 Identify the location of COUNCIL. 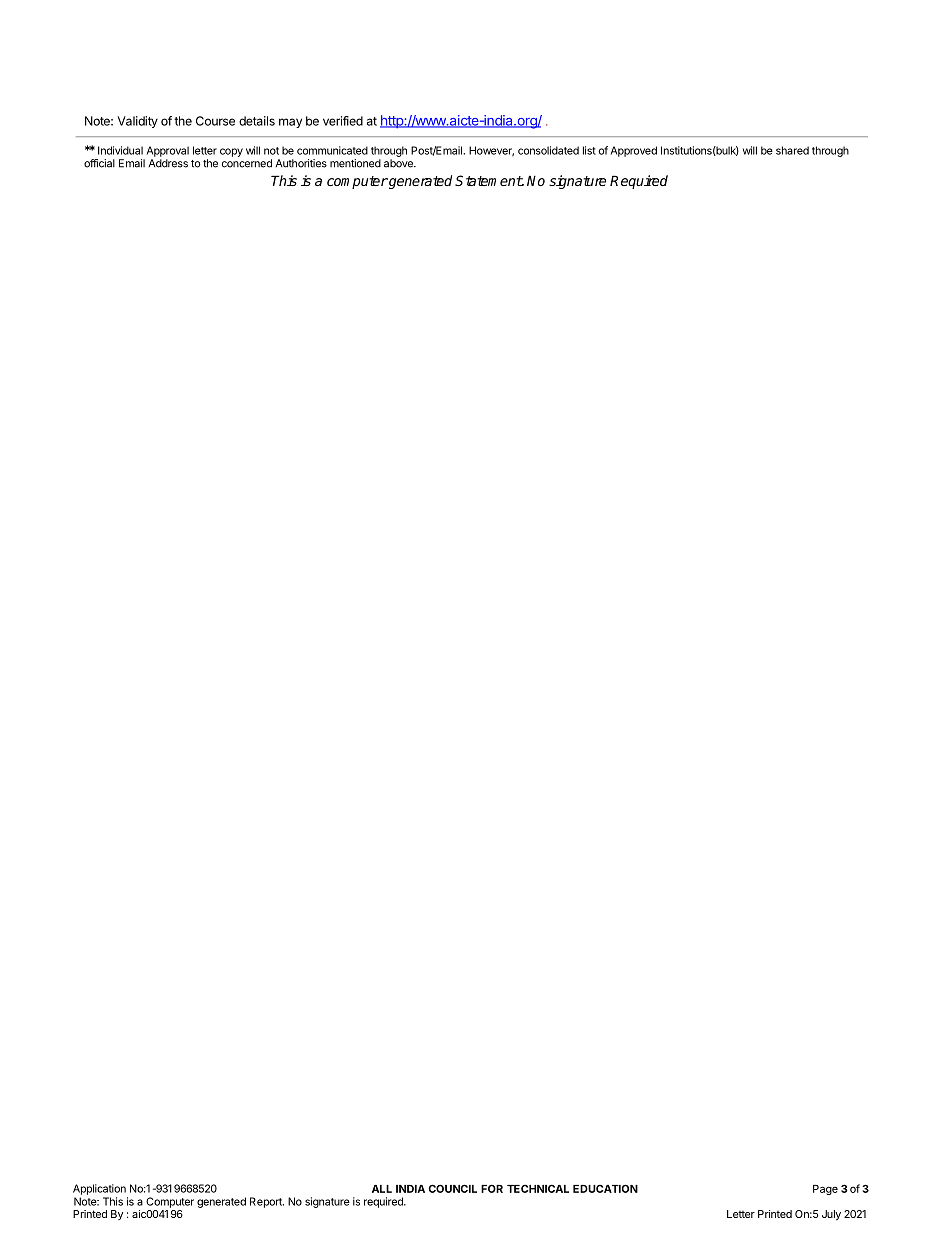
(452, 1188).
